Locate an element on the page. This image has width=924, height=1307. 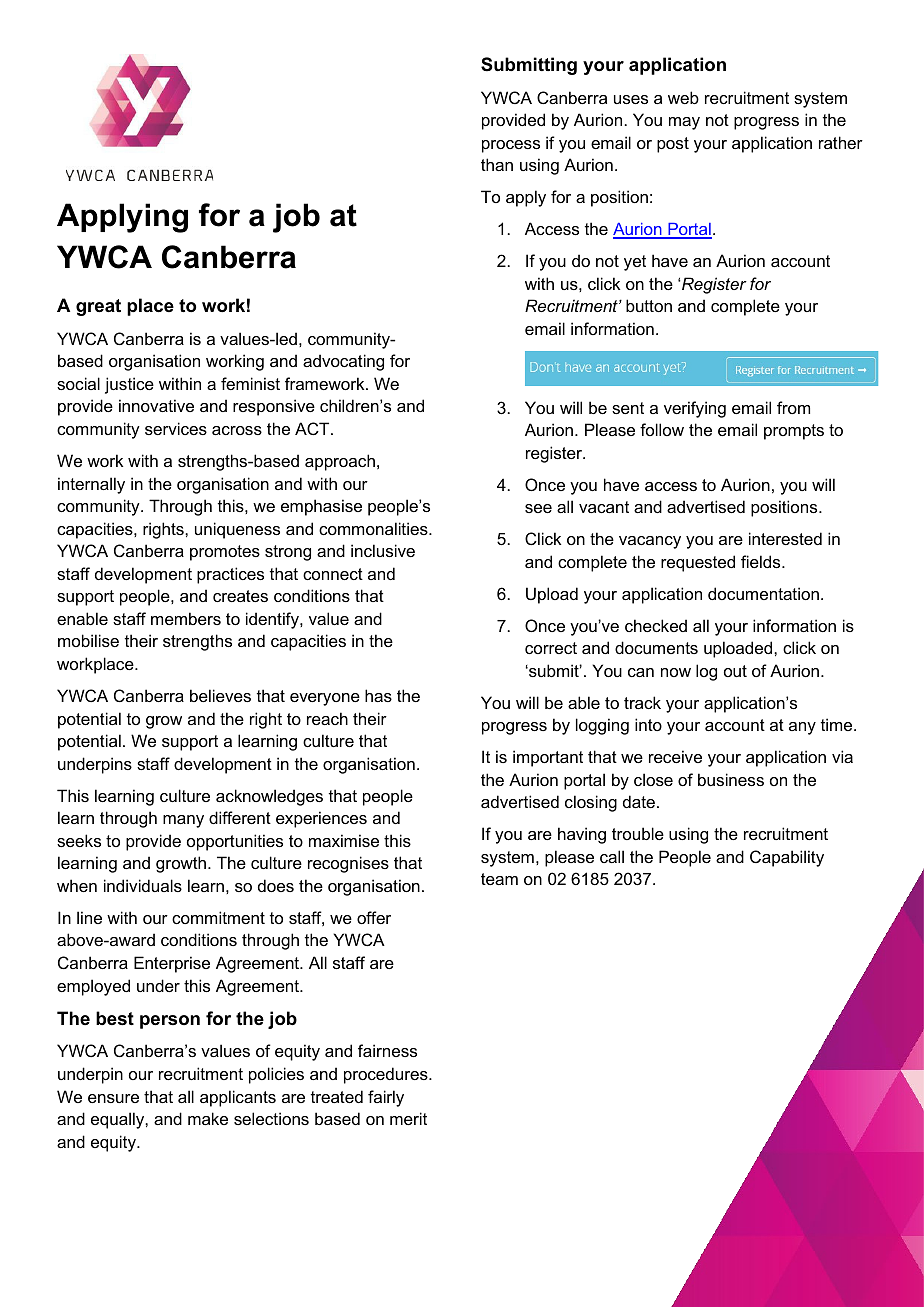
advocating is located at coordinates (343, 362).
